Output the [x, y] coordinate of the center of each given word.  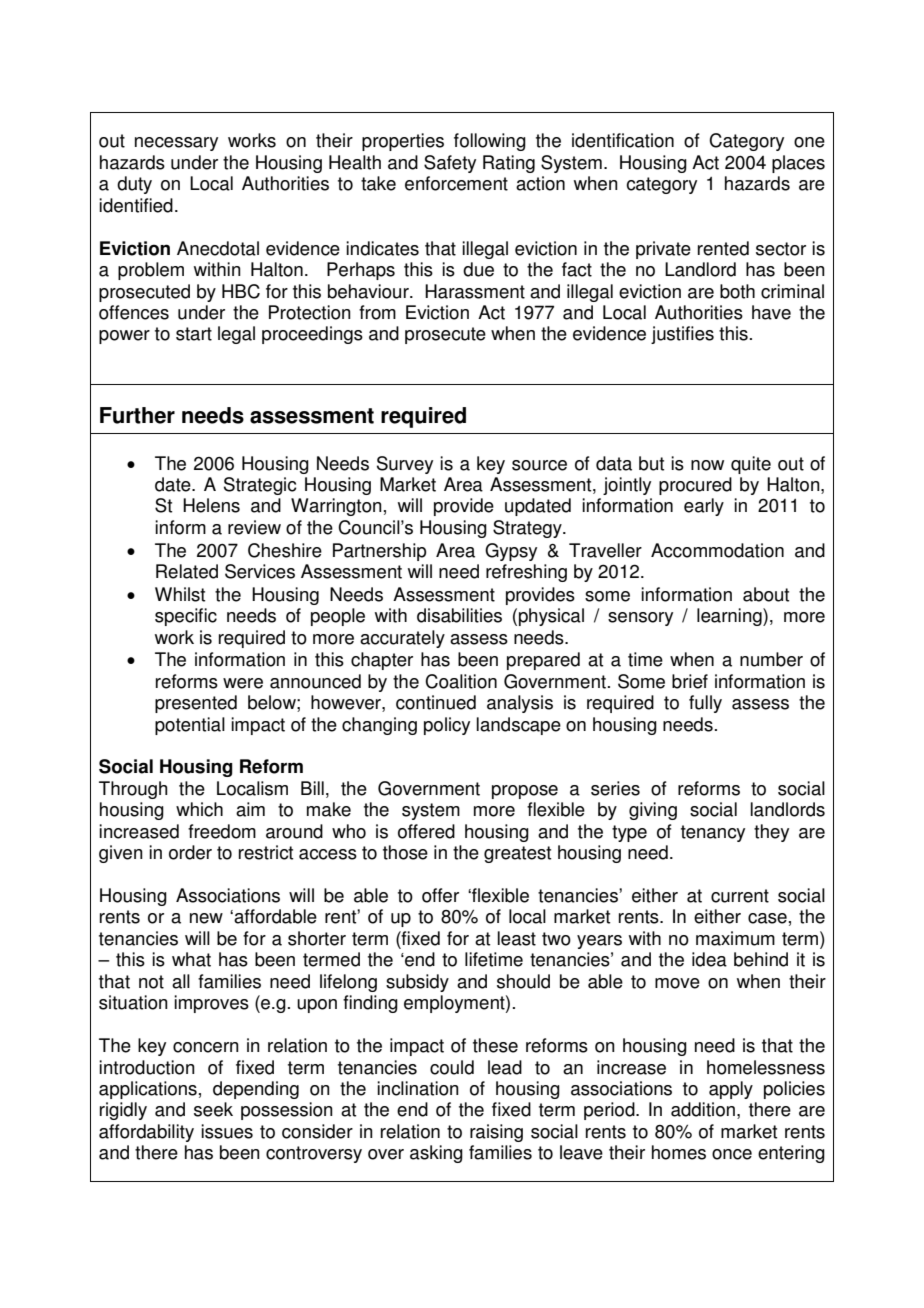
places [798, 164]
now [707, 465]
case [767, 918]
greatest [517, 854]
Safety [450, 164]
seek [213, 1109]
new [206, 918]
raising [496, 1133]
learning [730, 617]
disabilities [459, 615]
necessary [176, 144]
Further [137, 415]
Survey [405, 465]
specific [186, 617]
